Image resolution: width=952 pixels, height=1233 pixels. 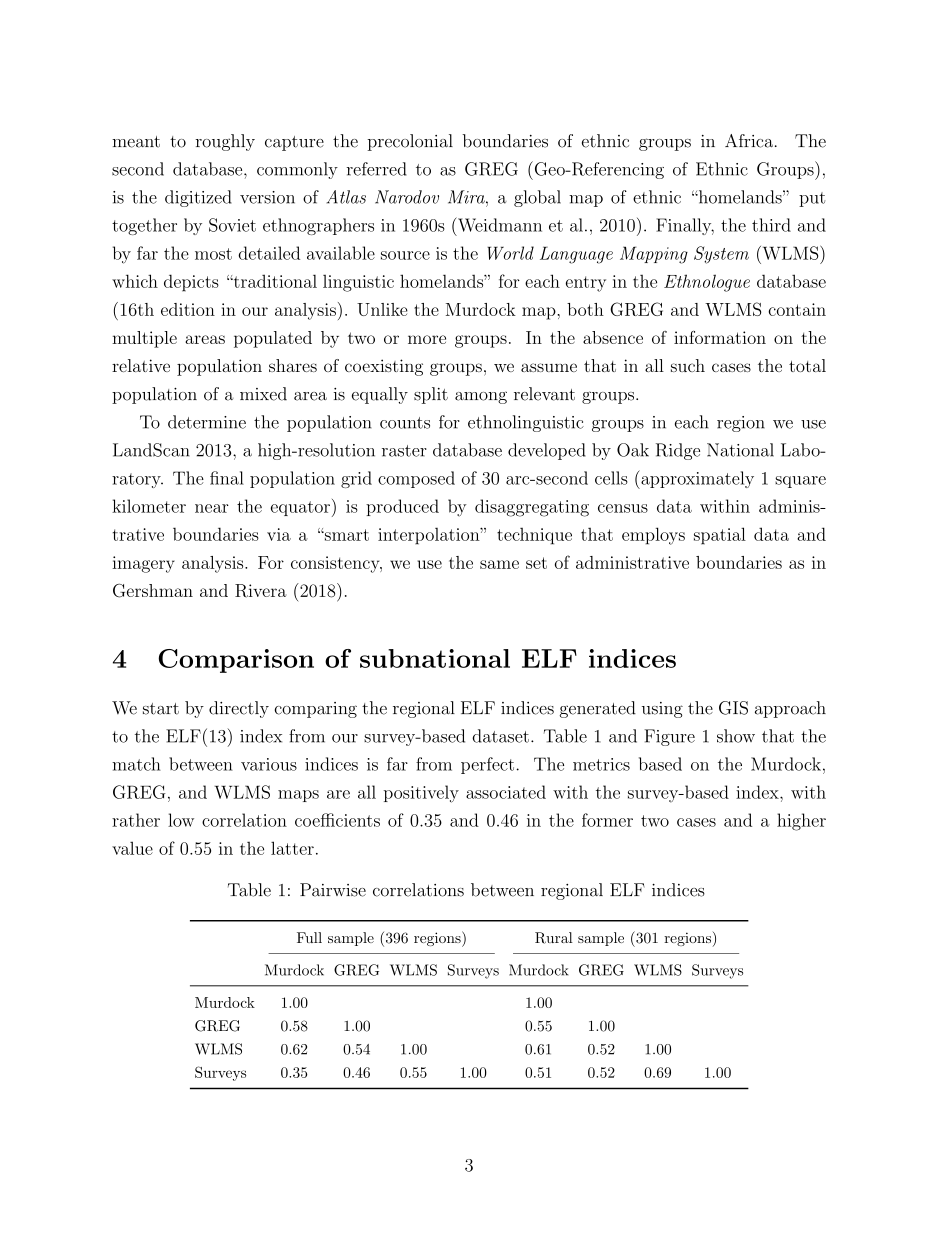 I want to click on near, so click(x=212, y=508).
